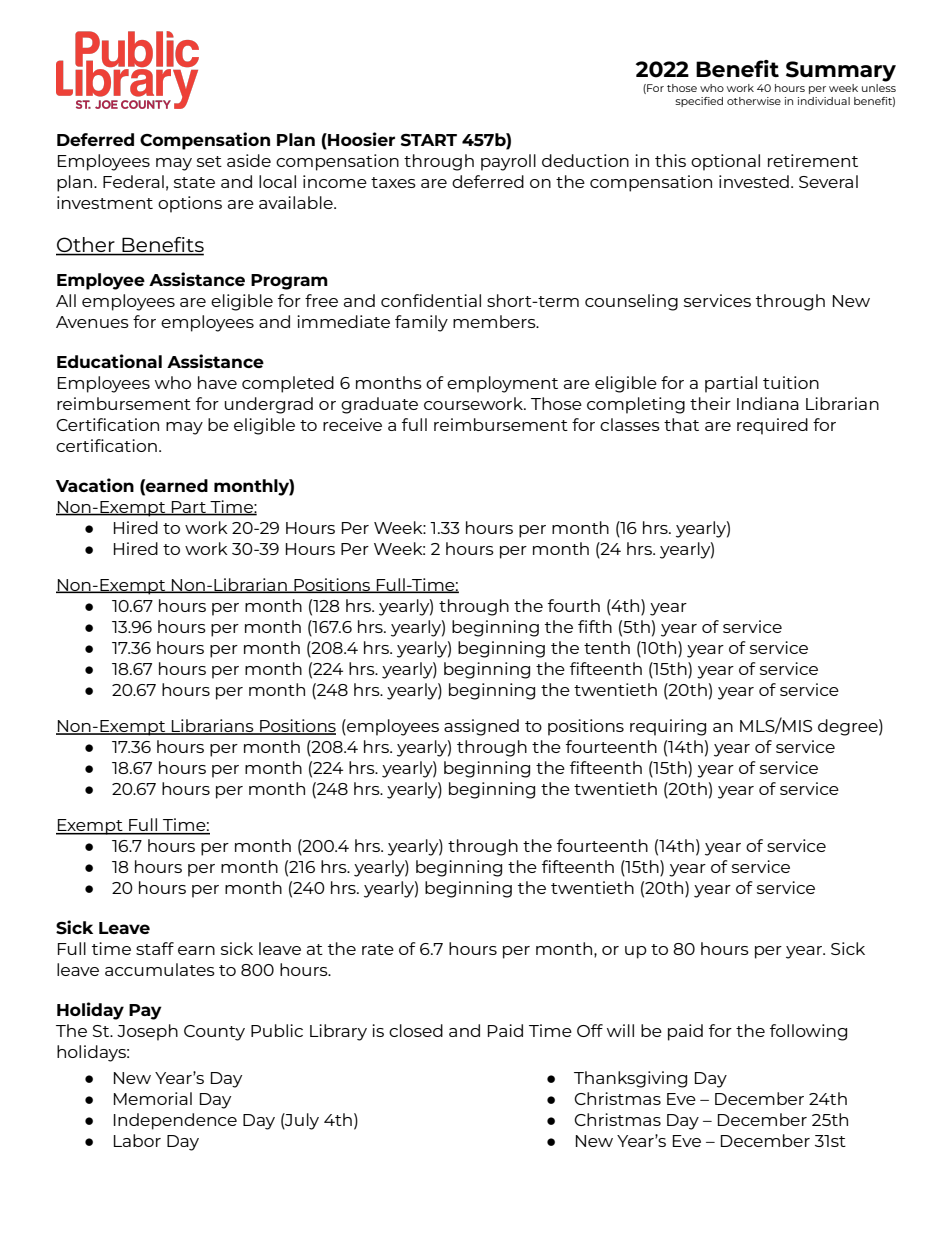 The height and width of the document is (1233, 952). Describe the element at coordinates (668, 727) in the document. I see `requiring` at that location.
